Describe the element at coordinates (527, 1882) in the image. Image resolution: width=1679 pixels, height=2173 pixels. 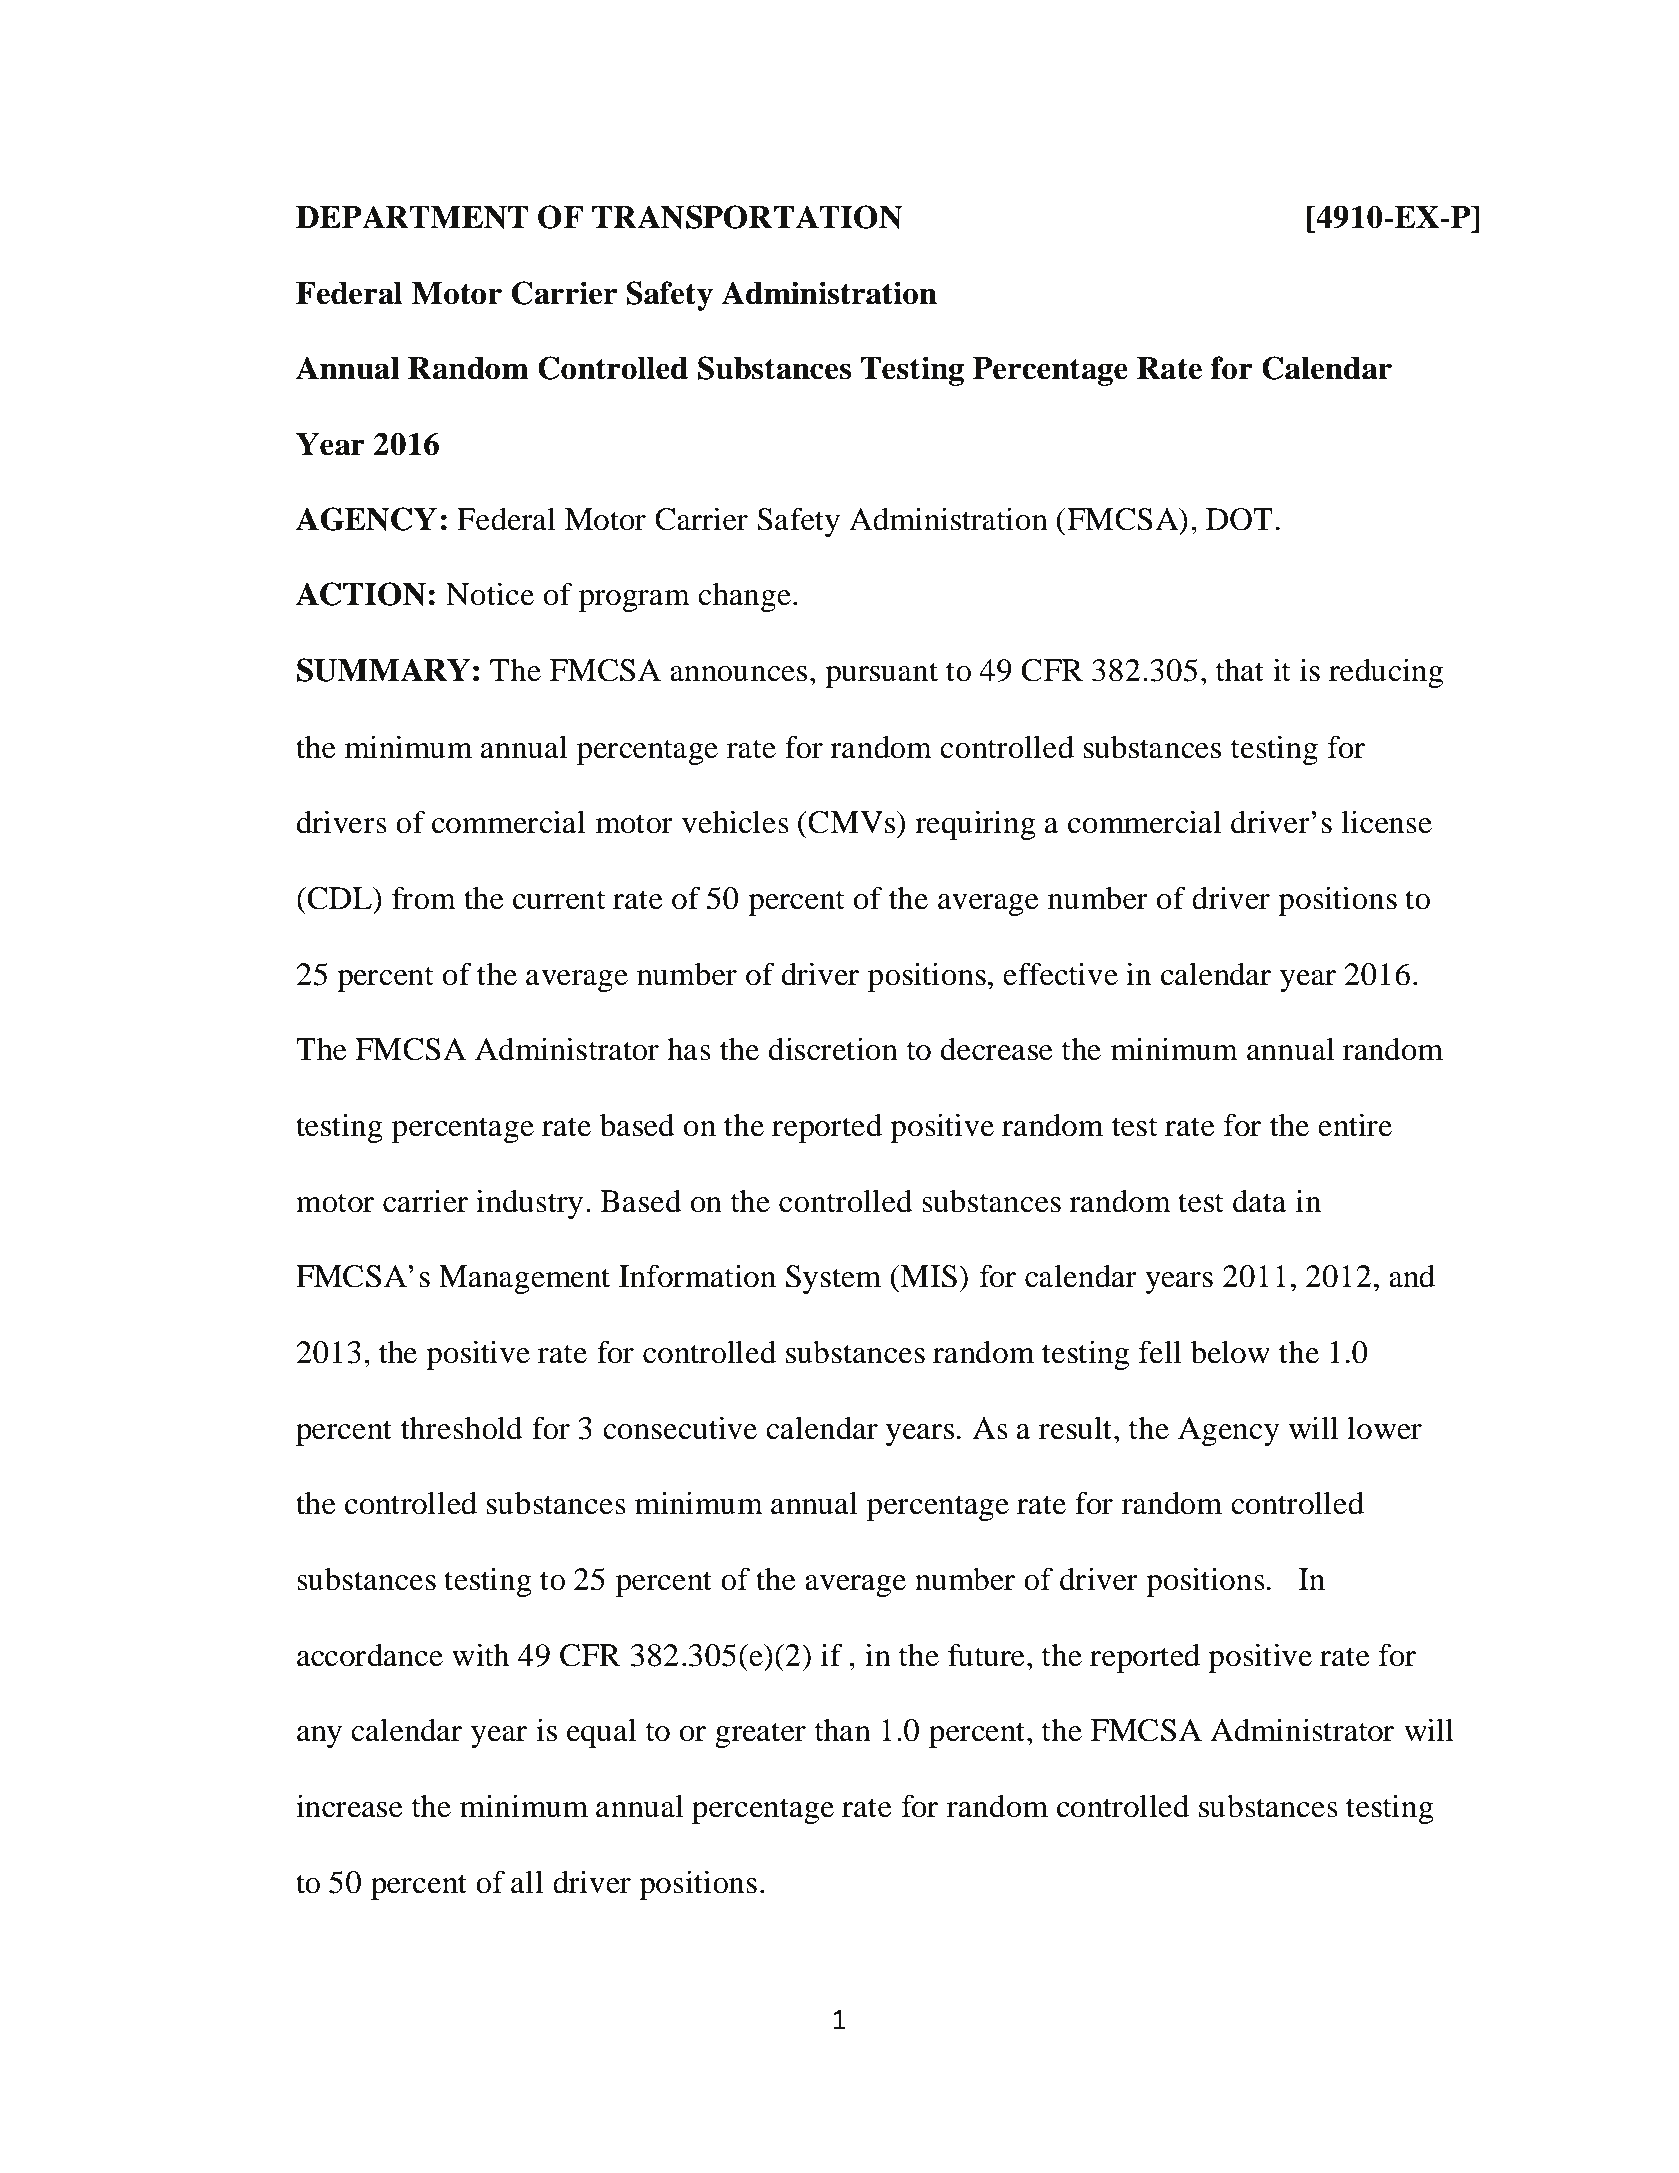
I see `all` at that location.
